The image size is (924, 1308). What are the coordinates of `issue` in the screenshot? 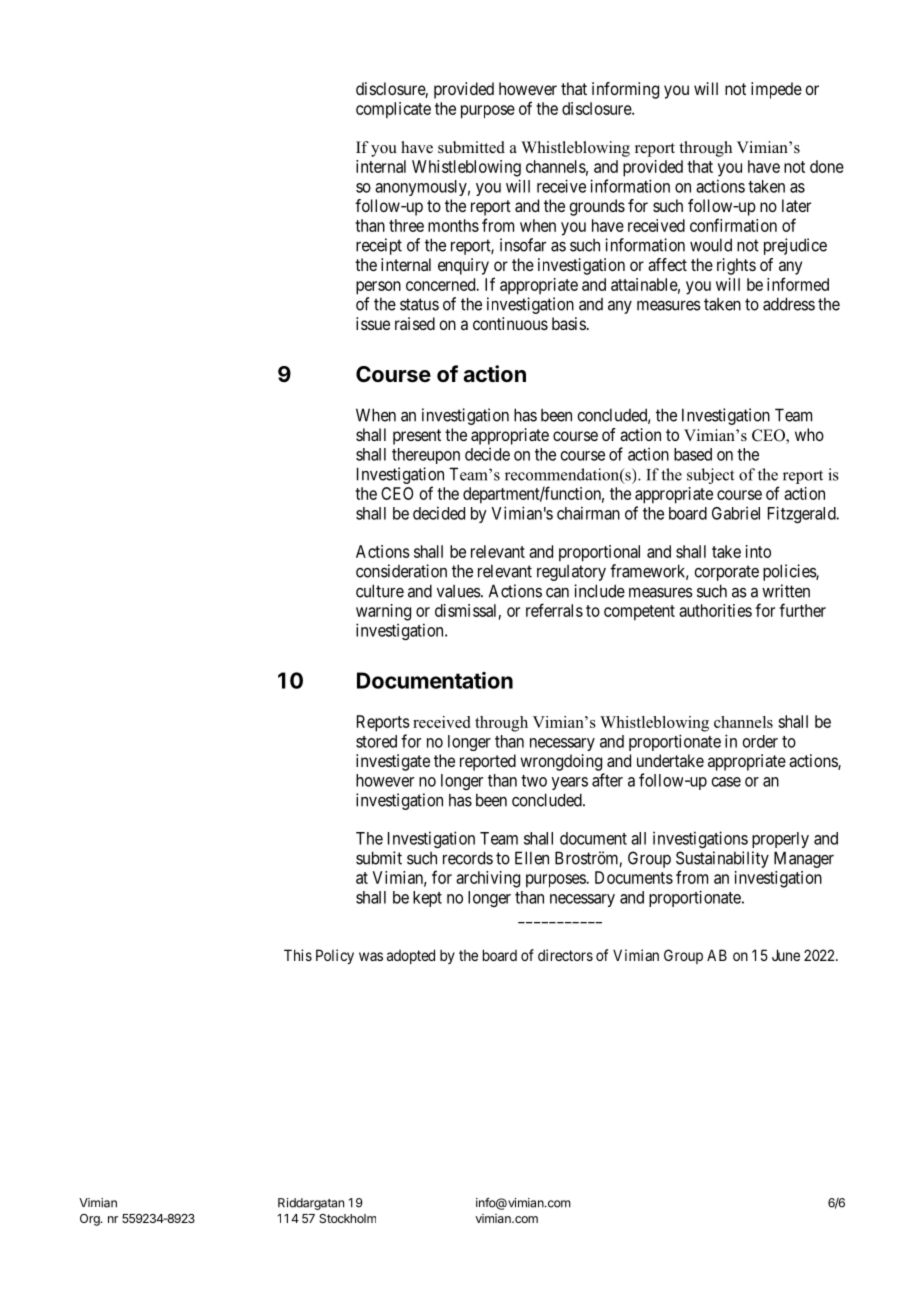 It's located at (373, 323).
